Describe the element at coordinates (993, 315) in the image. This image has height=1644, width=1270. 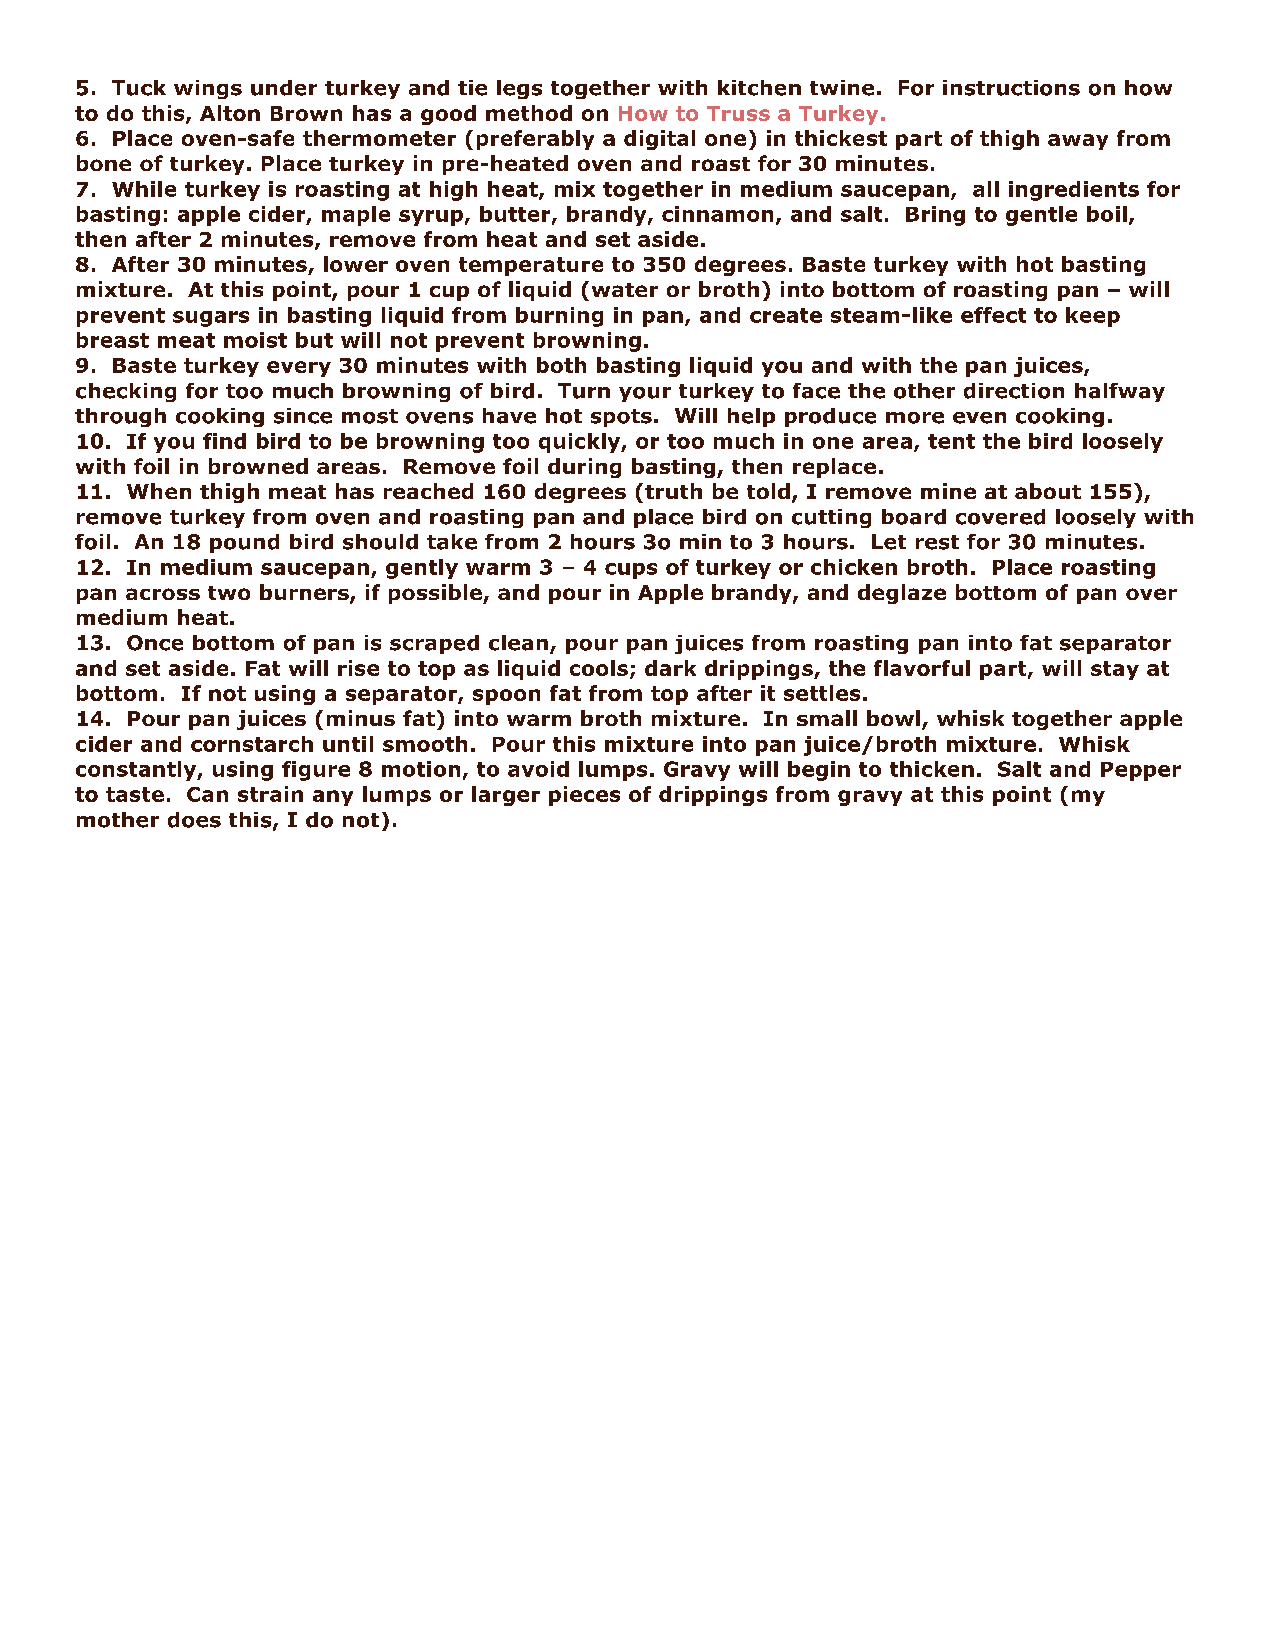
I see `effect` at that location.
